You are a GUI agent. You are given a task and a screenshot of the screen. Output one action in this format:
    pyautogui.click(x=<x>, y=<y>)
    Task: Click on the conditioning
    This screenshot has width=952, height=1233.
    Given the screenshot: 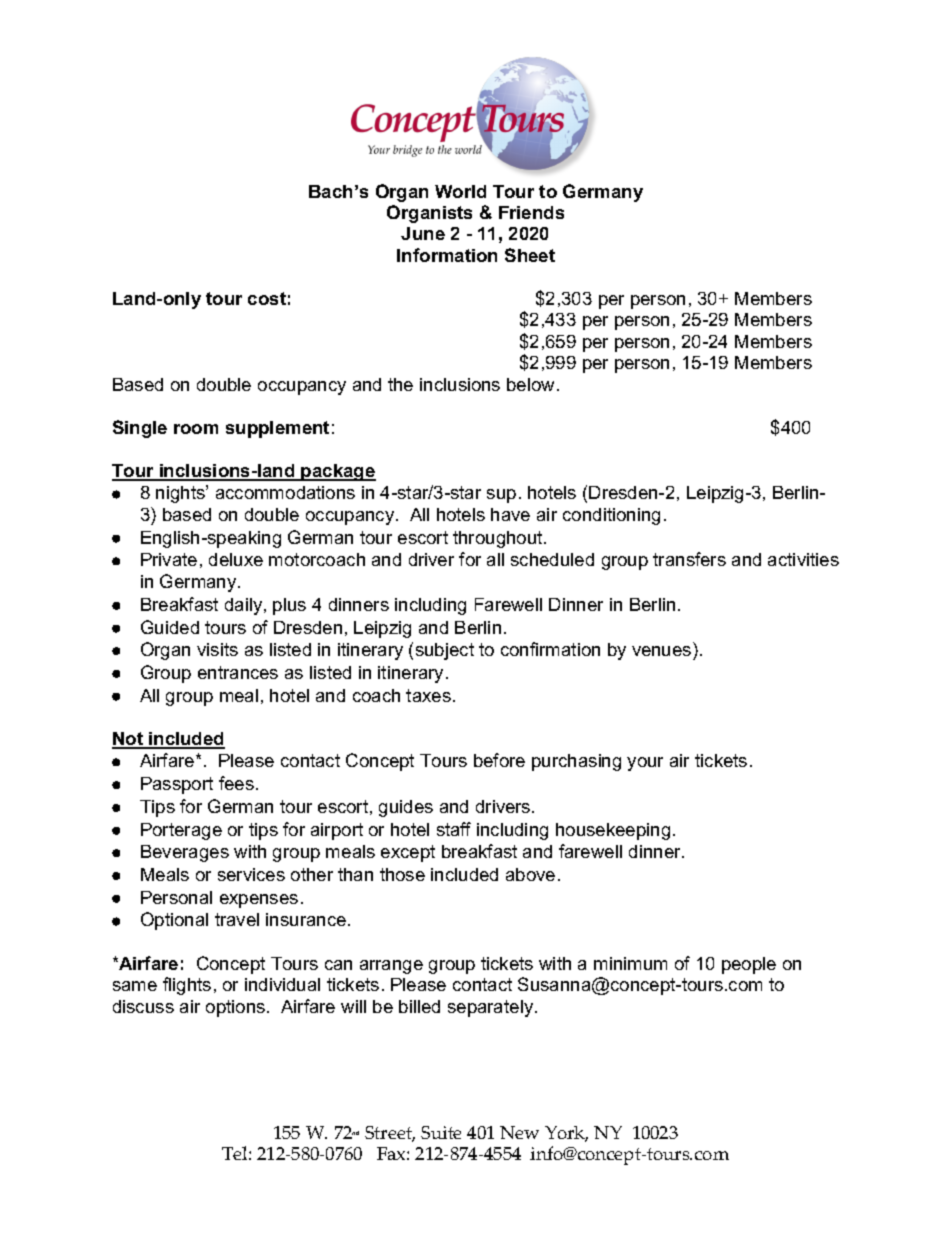 What is the action you would take?
    pyautogui.click(x=611, y=516)
